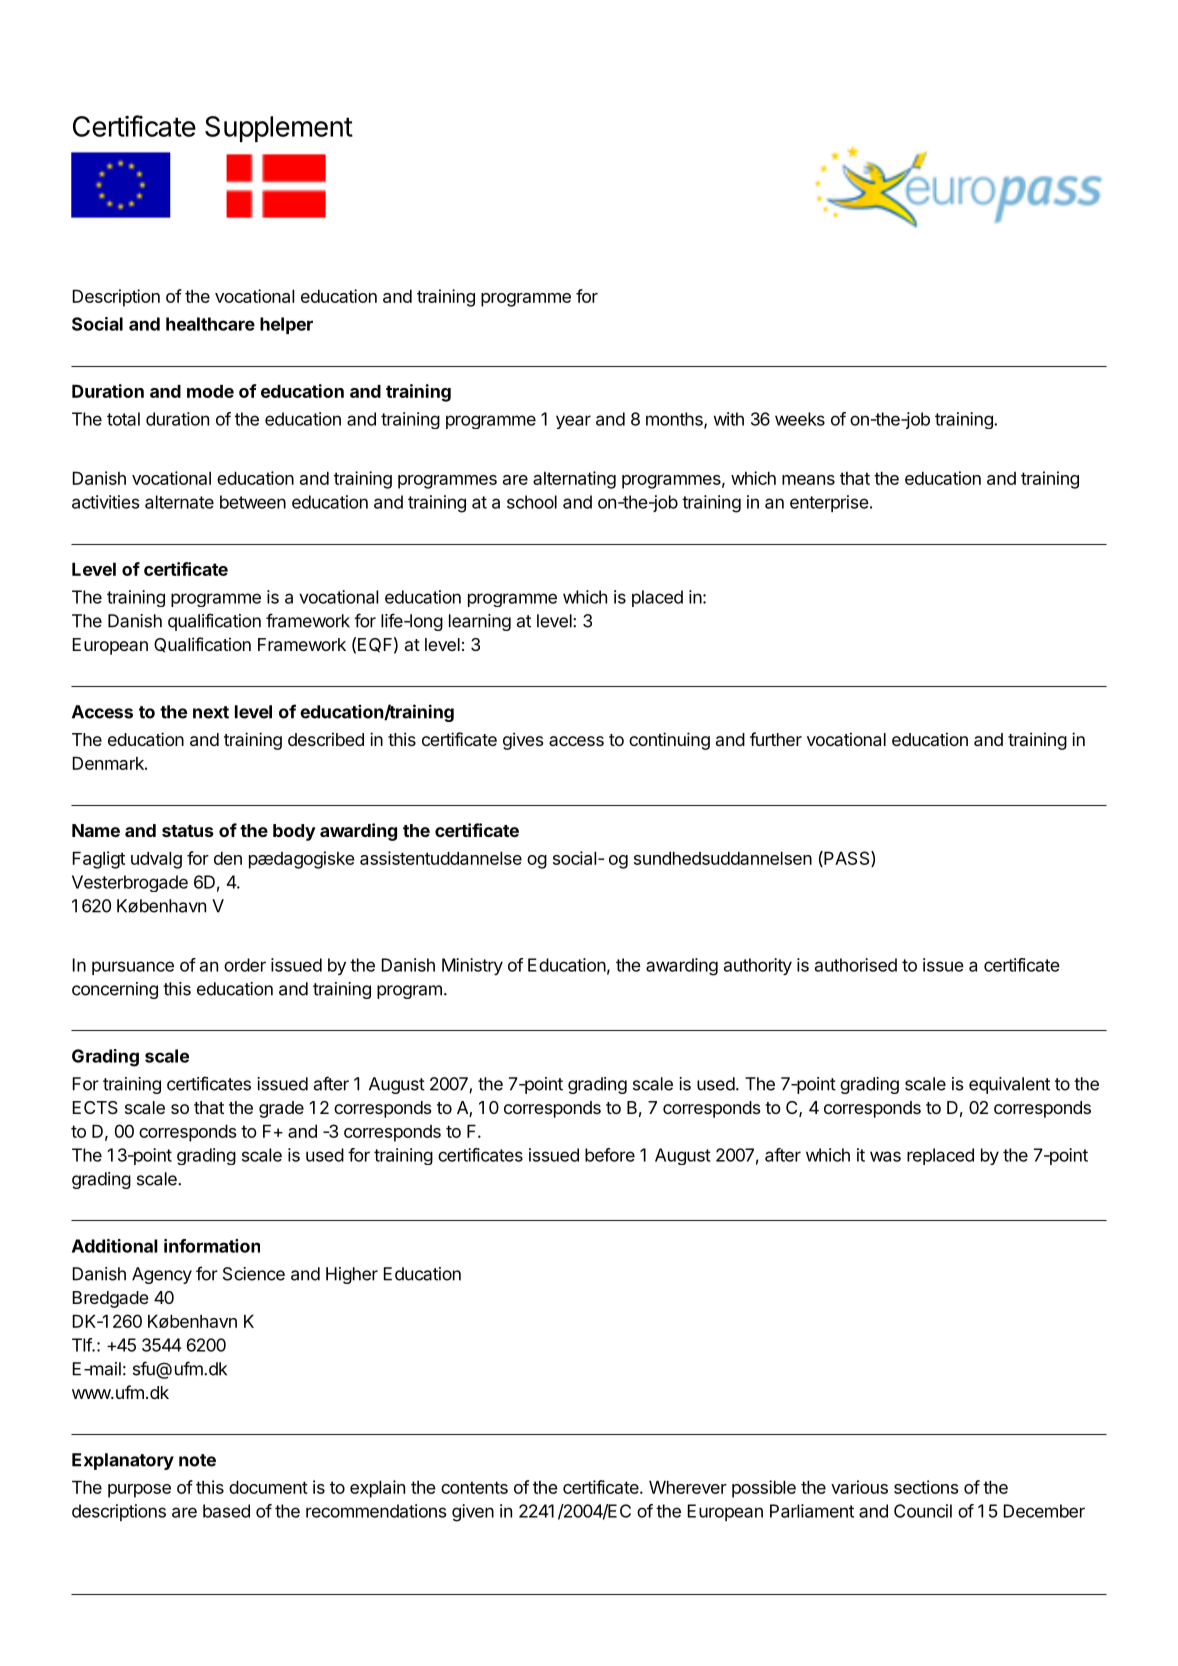 The width and height of the image is (1178, 1666). Describe the element at coordinates (279, 129) in the image. I see `Supplement` at that location.
